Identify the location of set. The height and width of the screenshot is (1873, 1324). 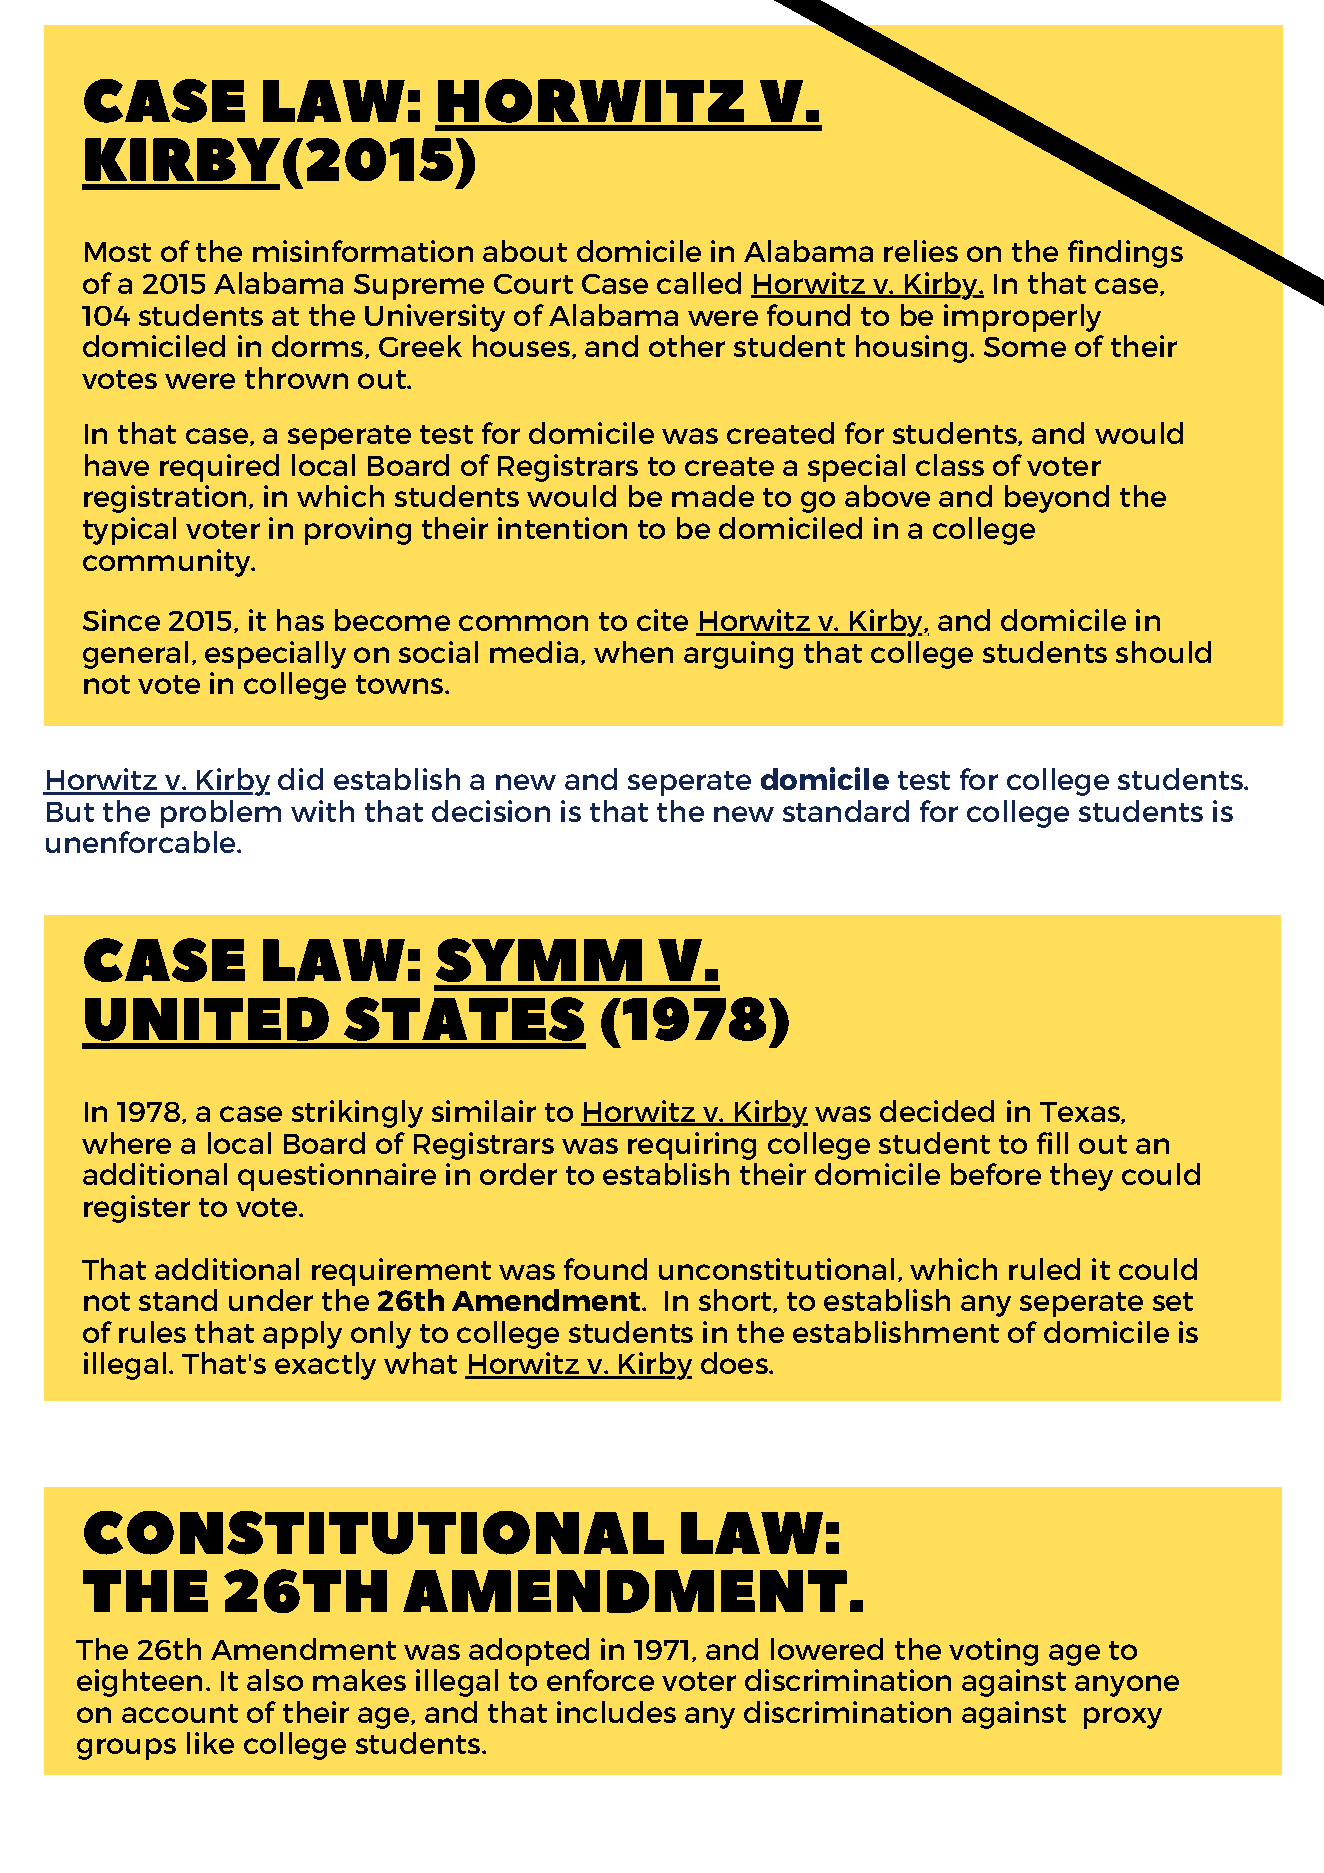
(1173, 1301).
